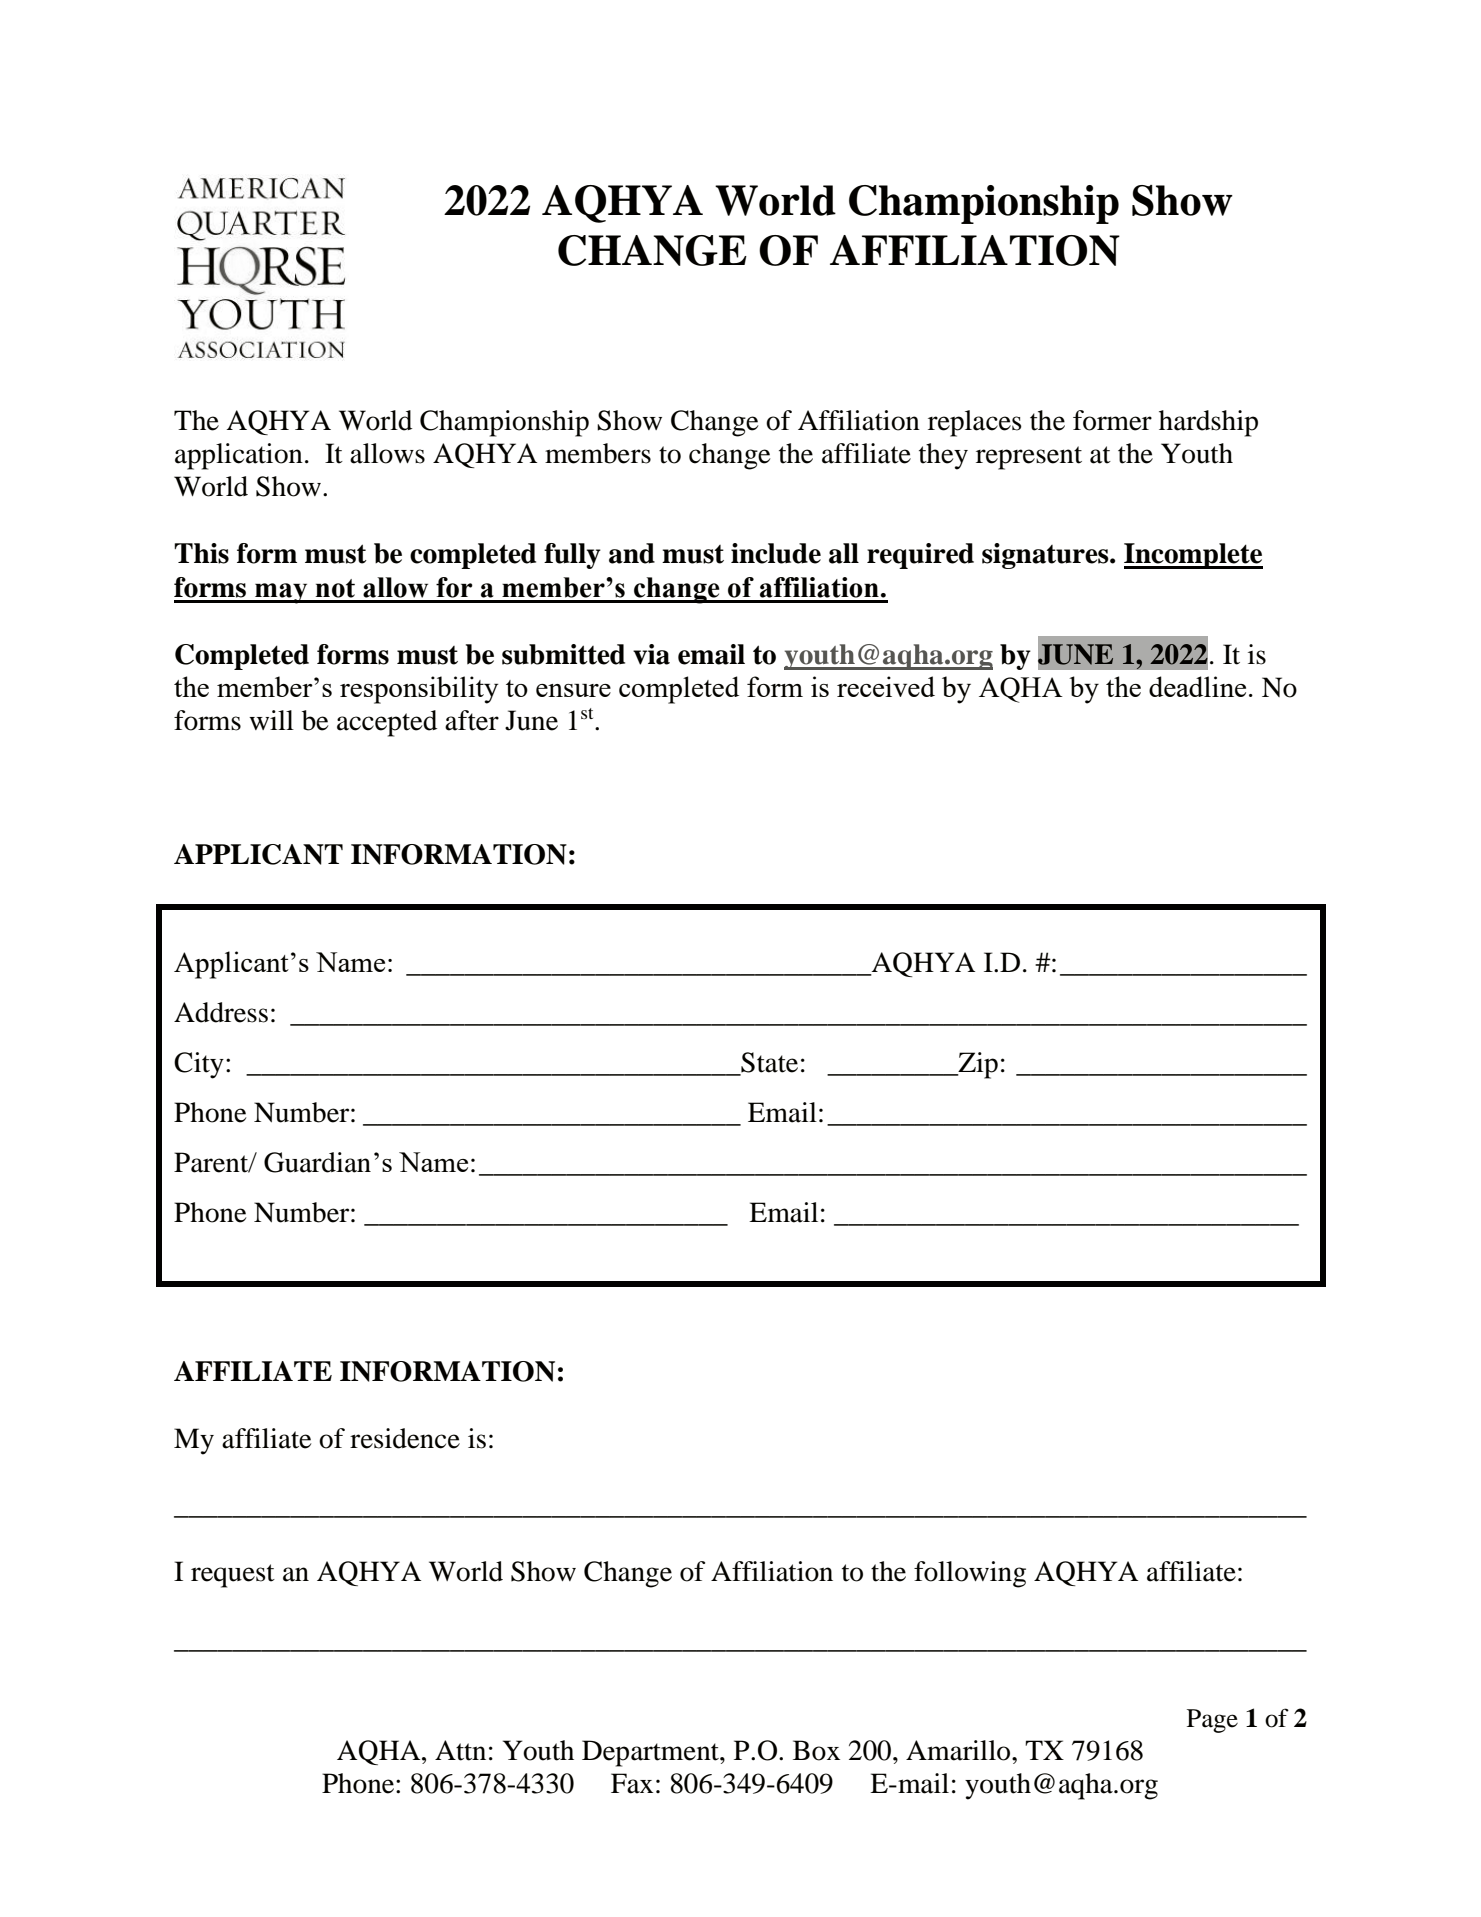 Image resolution: width=1481 pixels, height=1917 pixels. I want to click on Department, so click(651, 1753).
